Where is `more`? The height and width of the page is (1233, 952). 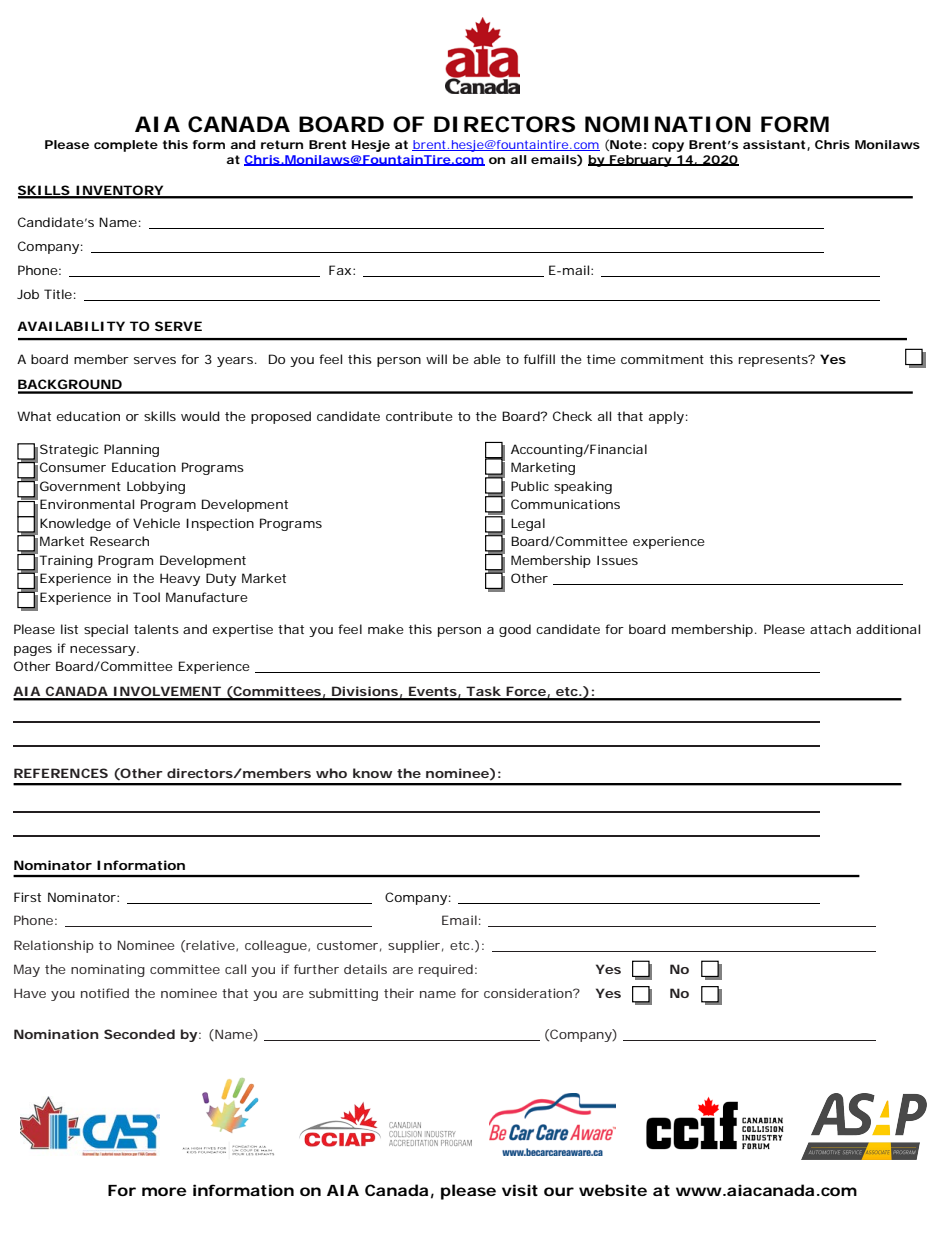 more is located at coordinates (164, 1191).
